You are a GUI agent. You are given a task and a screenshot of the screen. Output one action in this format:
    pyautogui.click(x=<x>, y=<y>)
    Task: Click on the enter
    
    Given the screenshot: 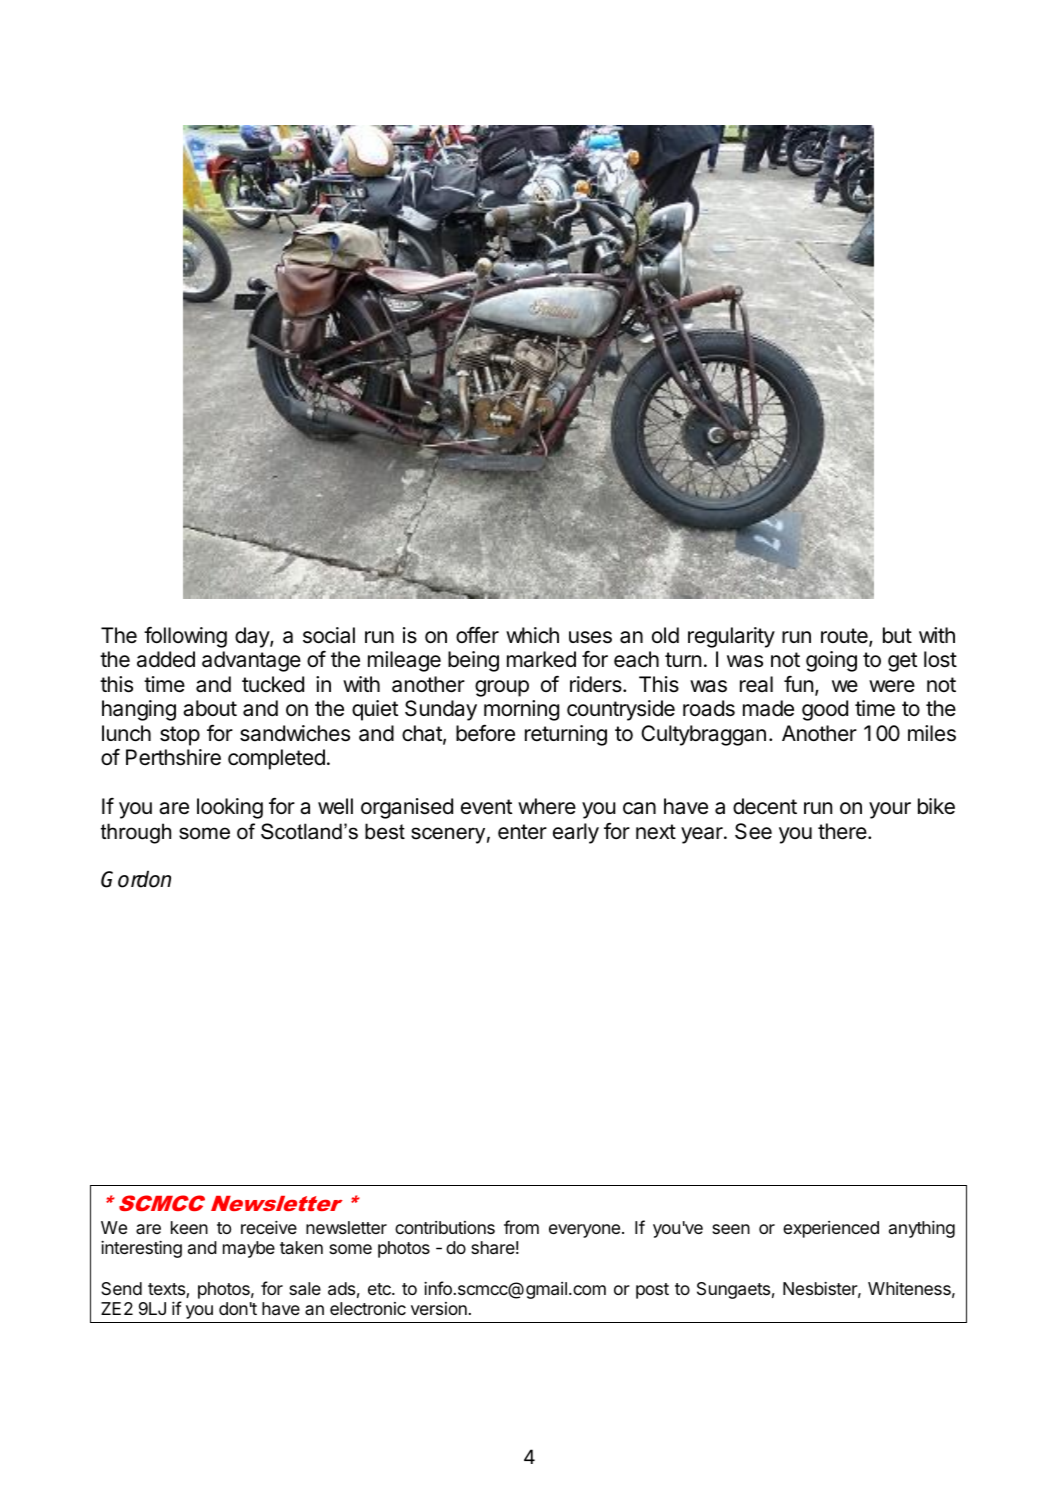 What is the action you would take?
    pyautogui.click(x=522, y=832)
